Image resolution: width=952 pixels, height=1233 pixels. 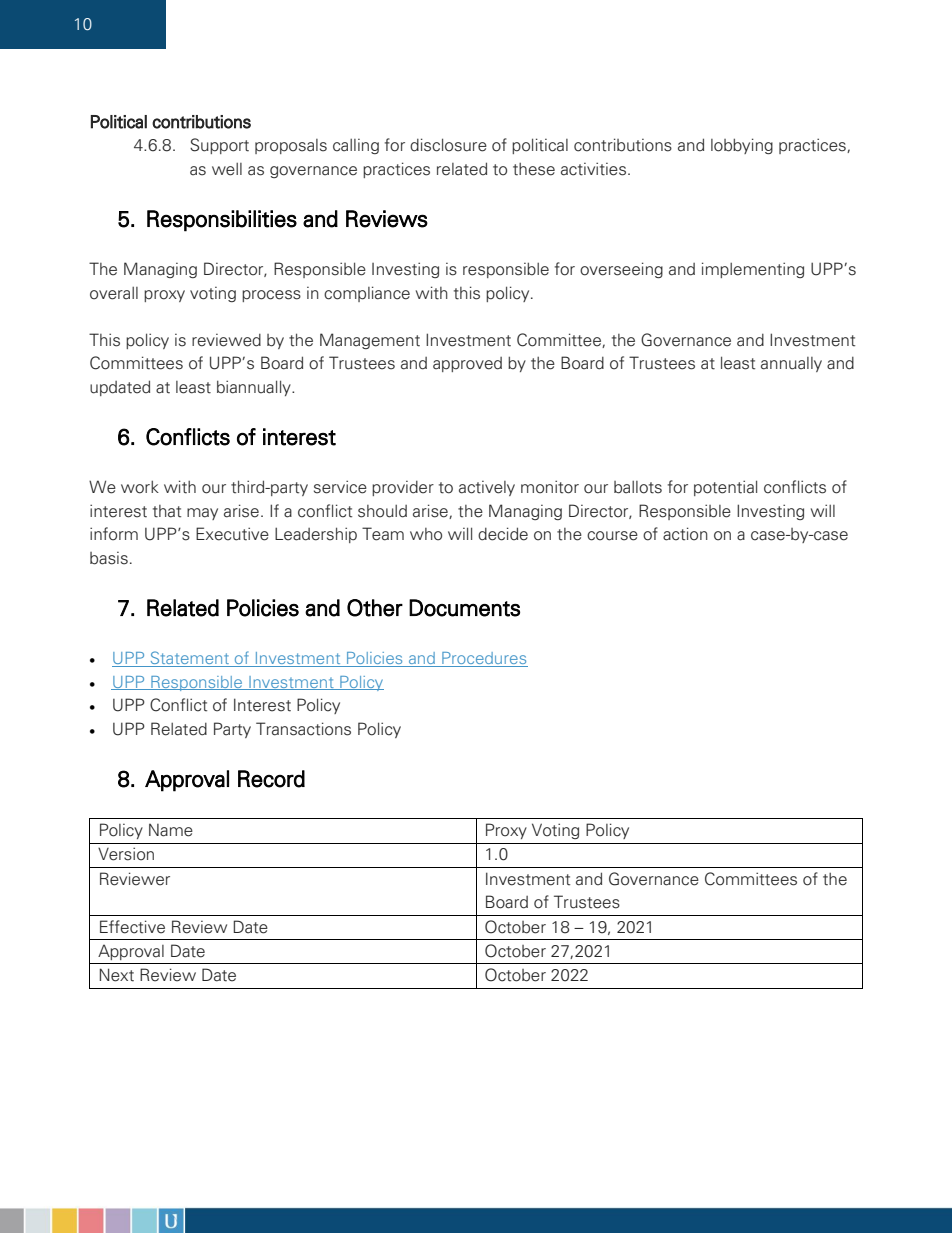 I want to click on Statement, so click(x=189, y=659).
